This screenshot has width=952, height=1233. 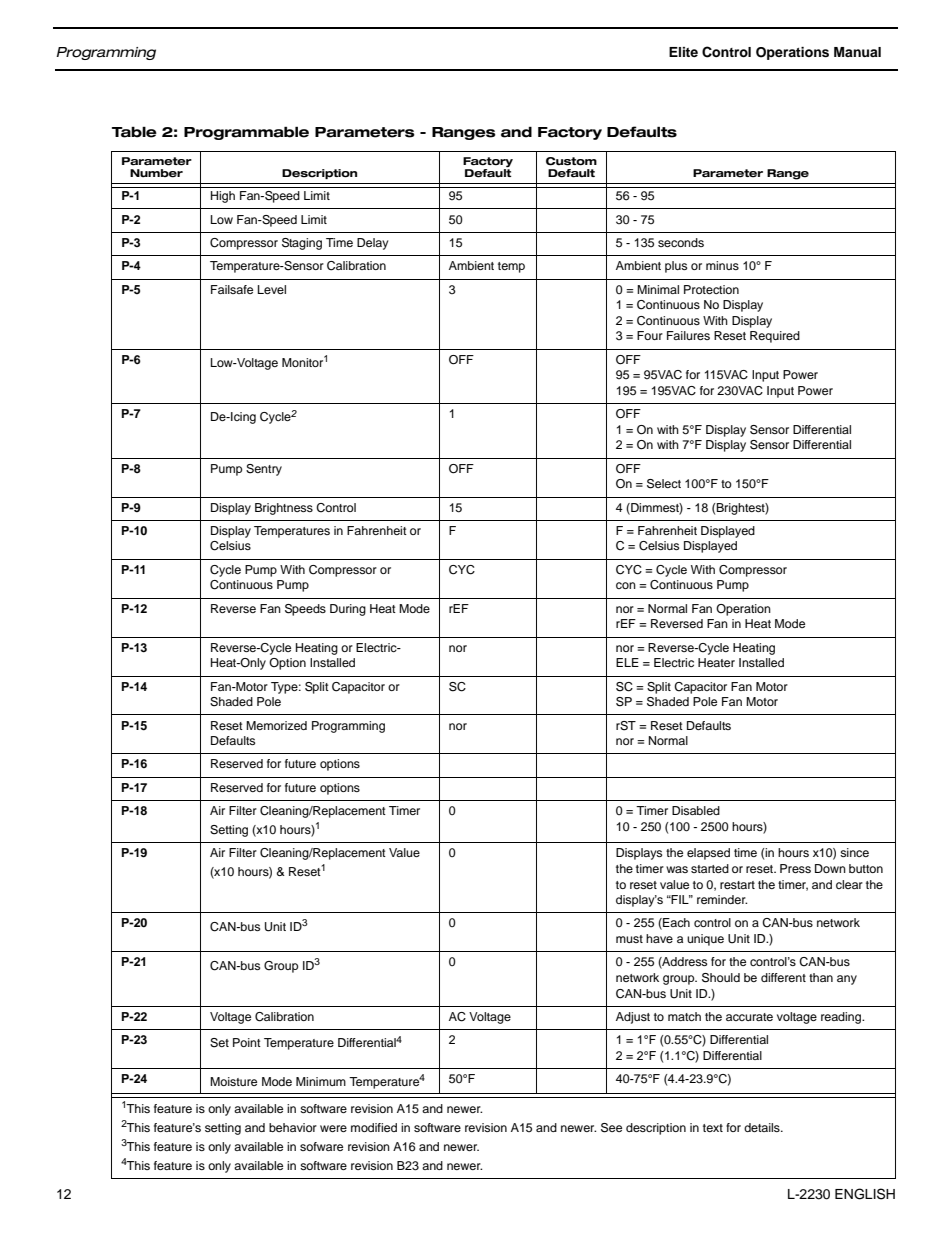 I want to click on details, so click(x=763, y=1127).
